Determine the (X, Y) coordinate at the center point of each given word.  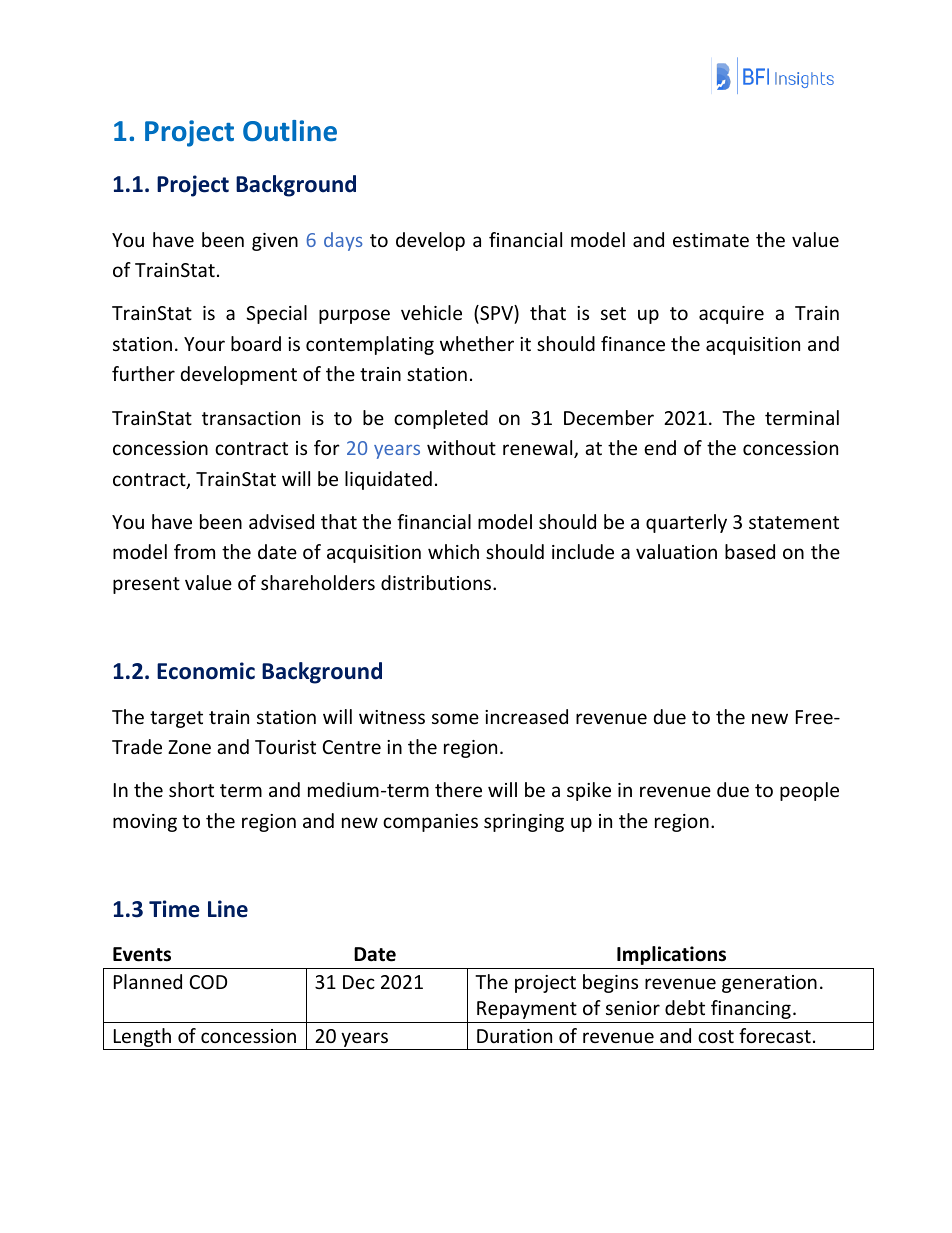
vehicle (431, 312)
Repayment (527, 1010)
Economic (206, 671)
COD (208, 982)
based (750, 551)
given (275, 242)
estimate (711, 240)
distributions (437, 582)
